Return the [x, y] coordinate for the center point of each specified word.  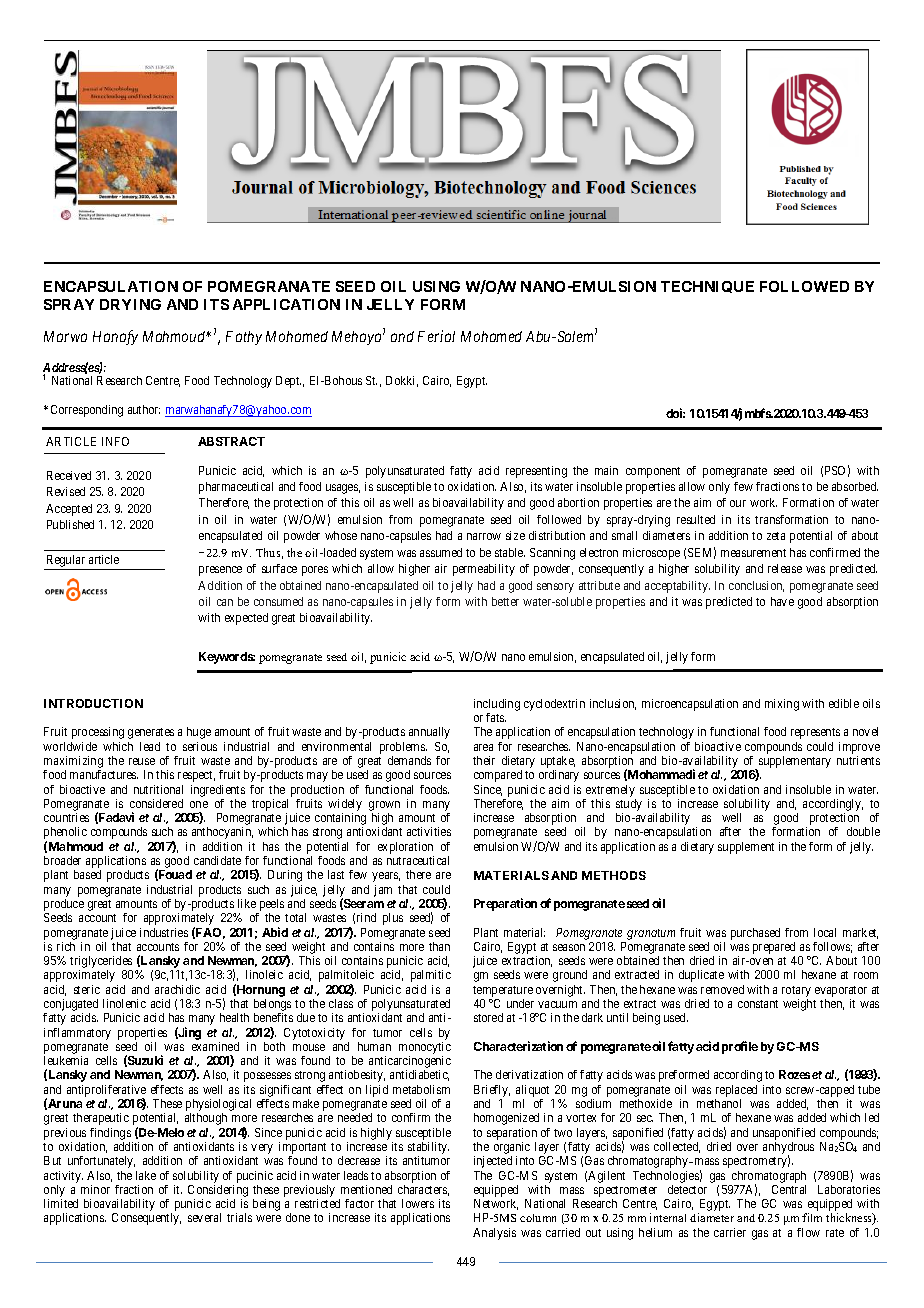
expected [246, 619]
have [782, 601]
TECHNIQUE [707, 287]
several [204, 1217]
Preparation [505, 904]
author [144, 409]
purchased [755, 934]
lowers [418, 1203]
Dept [288, 382]
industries [164, 932]
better [505, 601]
